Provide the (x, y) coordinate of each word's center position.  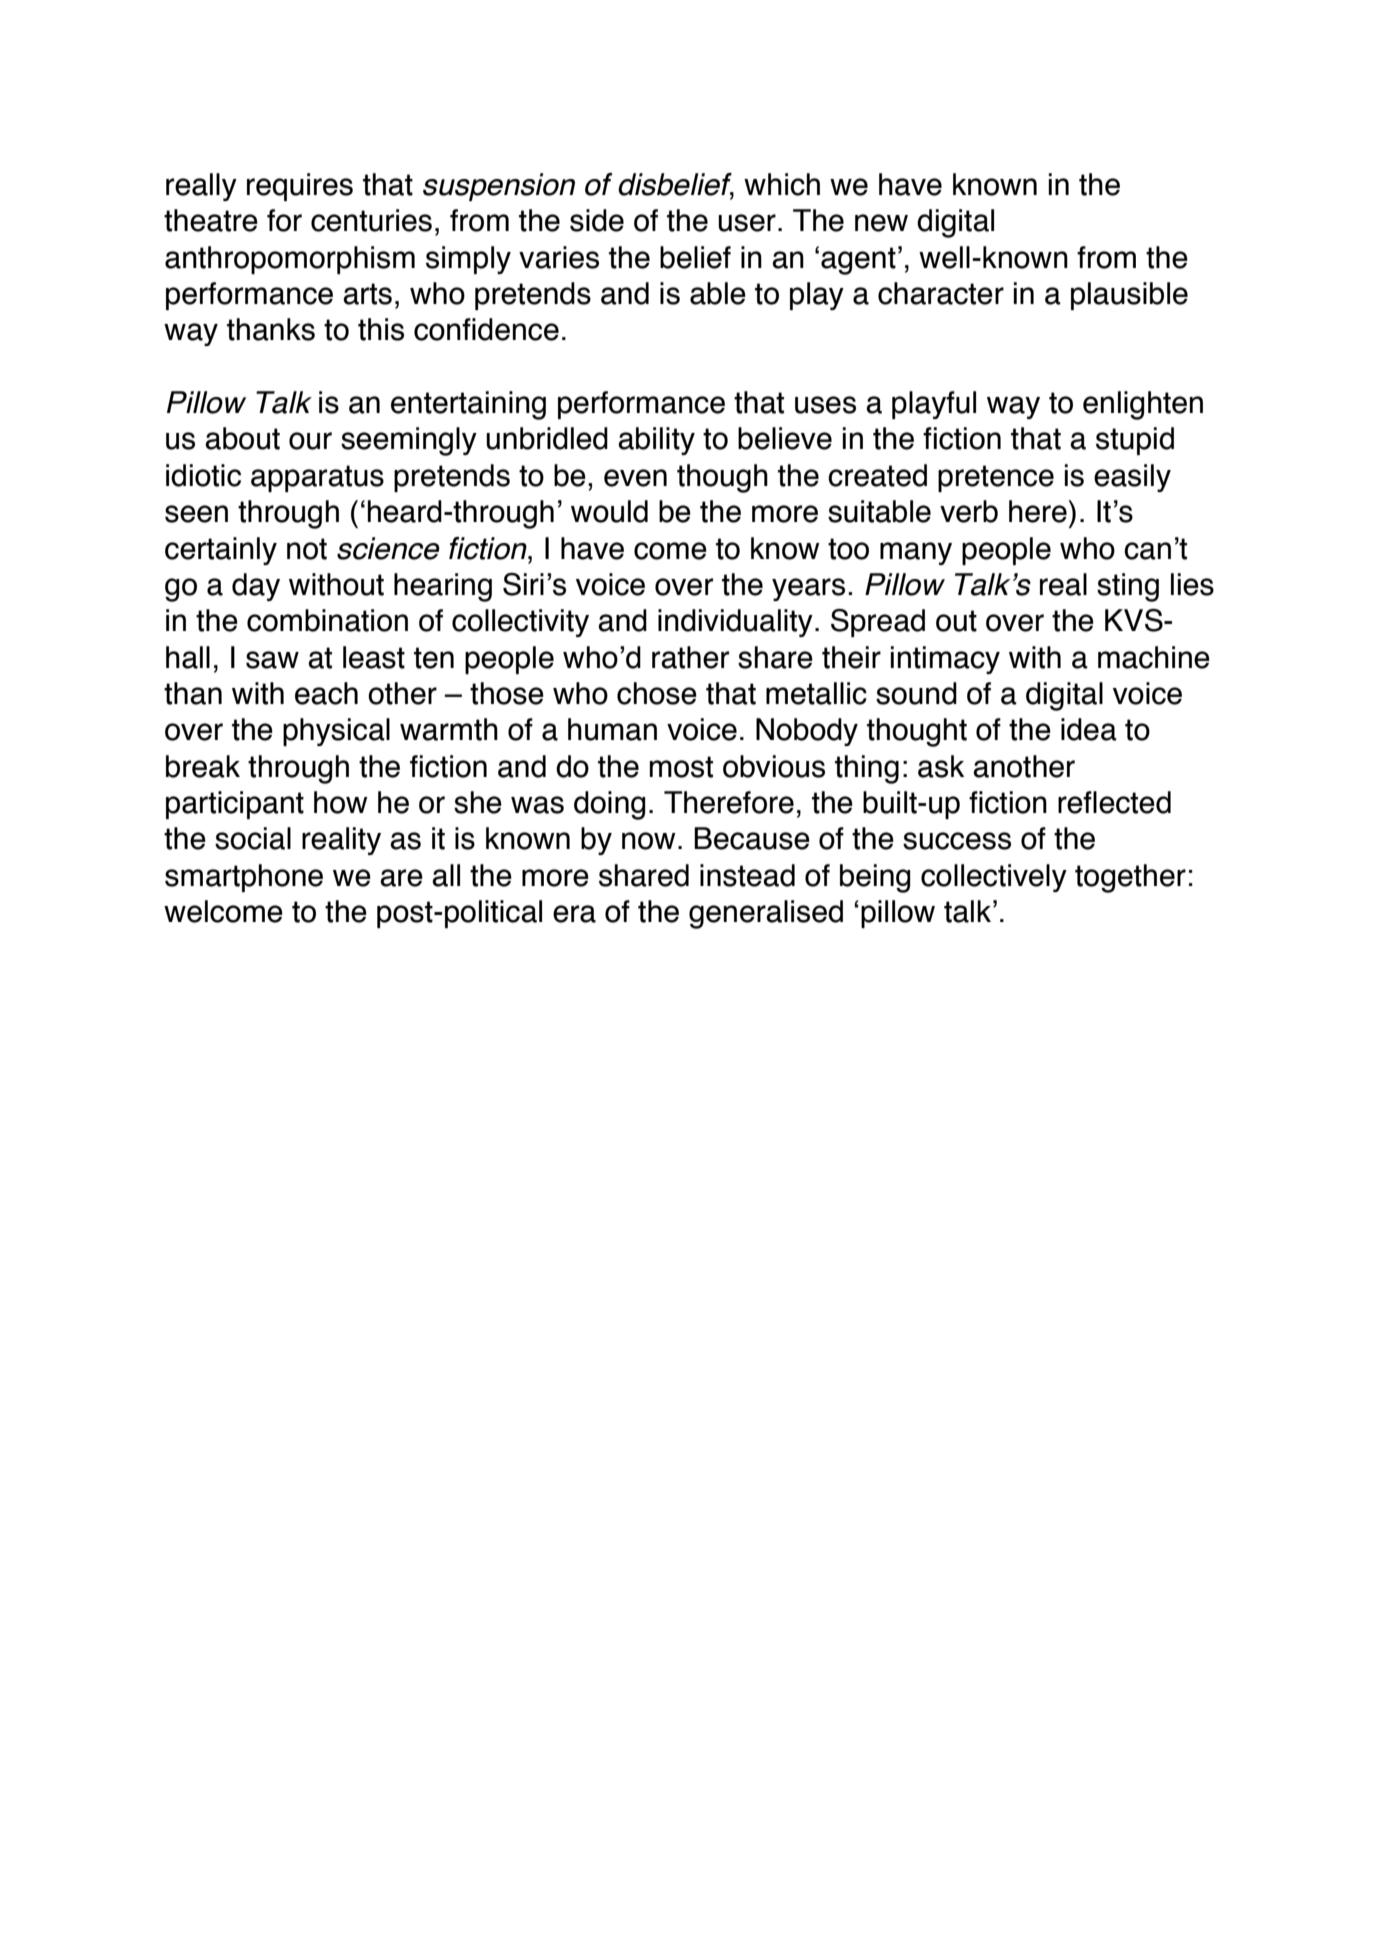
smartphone (244, 878)
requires (300, 187)
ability (656, 441)
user (747, 223)
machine (1154, 657)
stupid (1135, 441)
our (310, 441)
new (881, 223)
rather (690, 657)
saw (272, 660)
